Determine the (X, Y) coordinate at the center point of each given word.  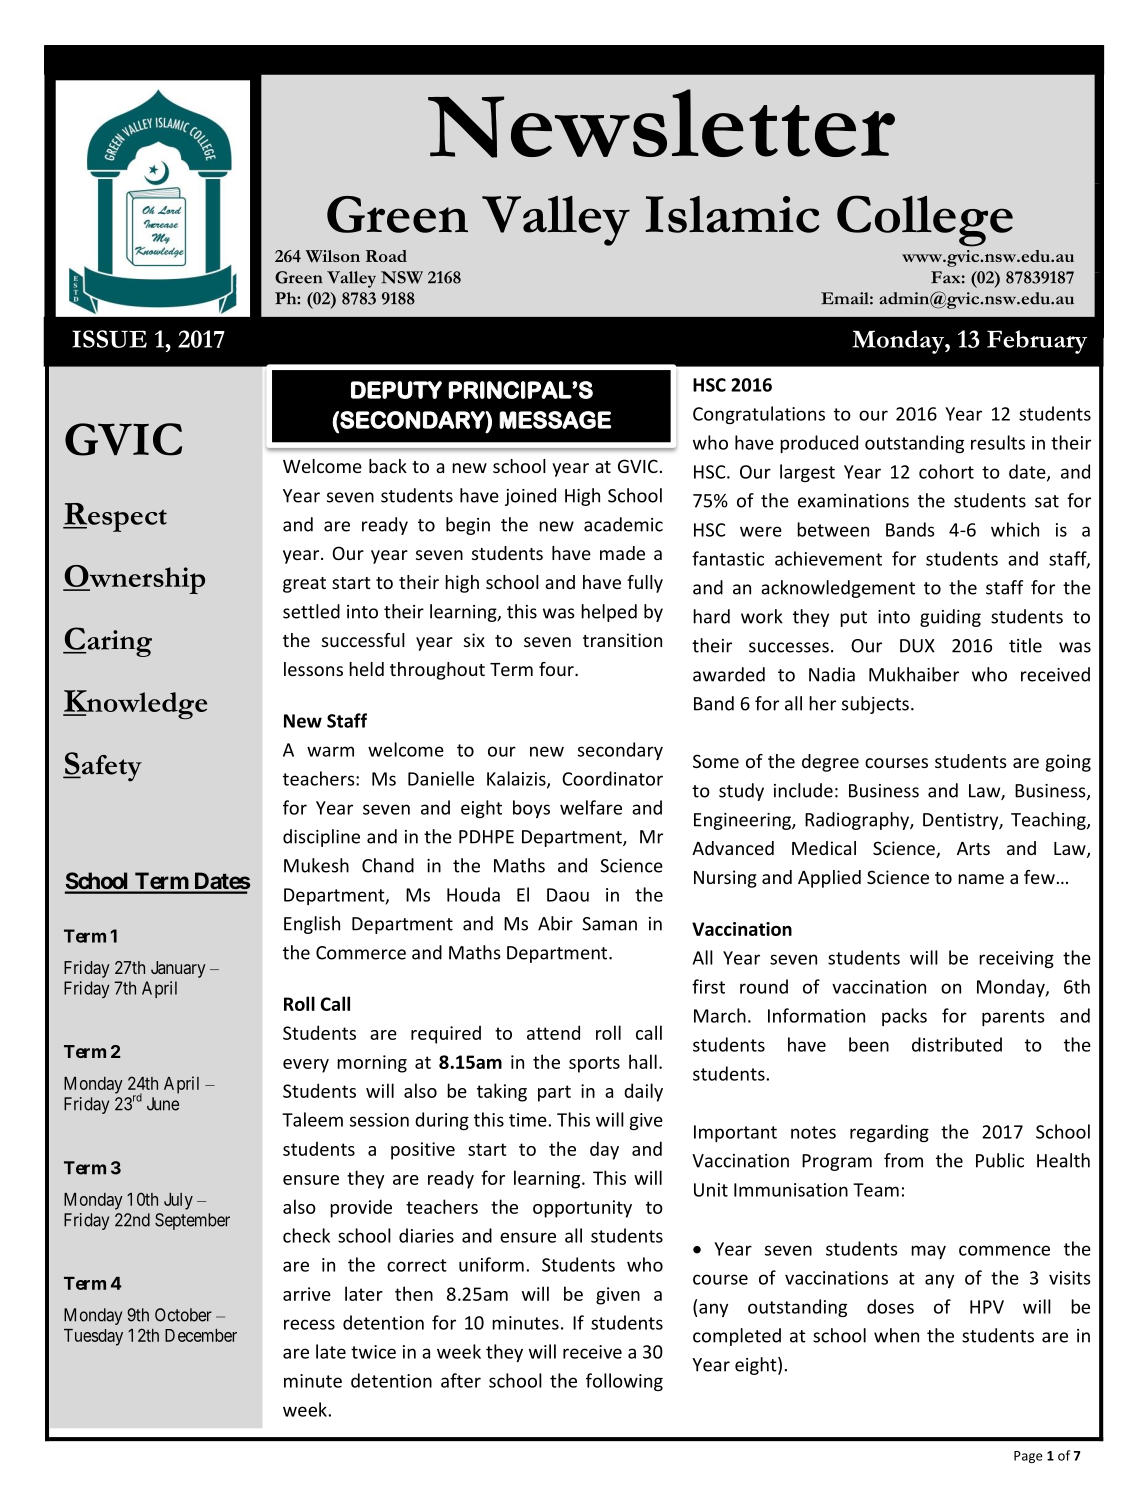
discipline (321, 838)
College (925, 221)
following (624, 1382)
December (201, 1335)
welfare (591, 807)
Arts (973, 848)
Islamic (732, 214)
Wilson (333, 256)
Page (1028, 1457)
